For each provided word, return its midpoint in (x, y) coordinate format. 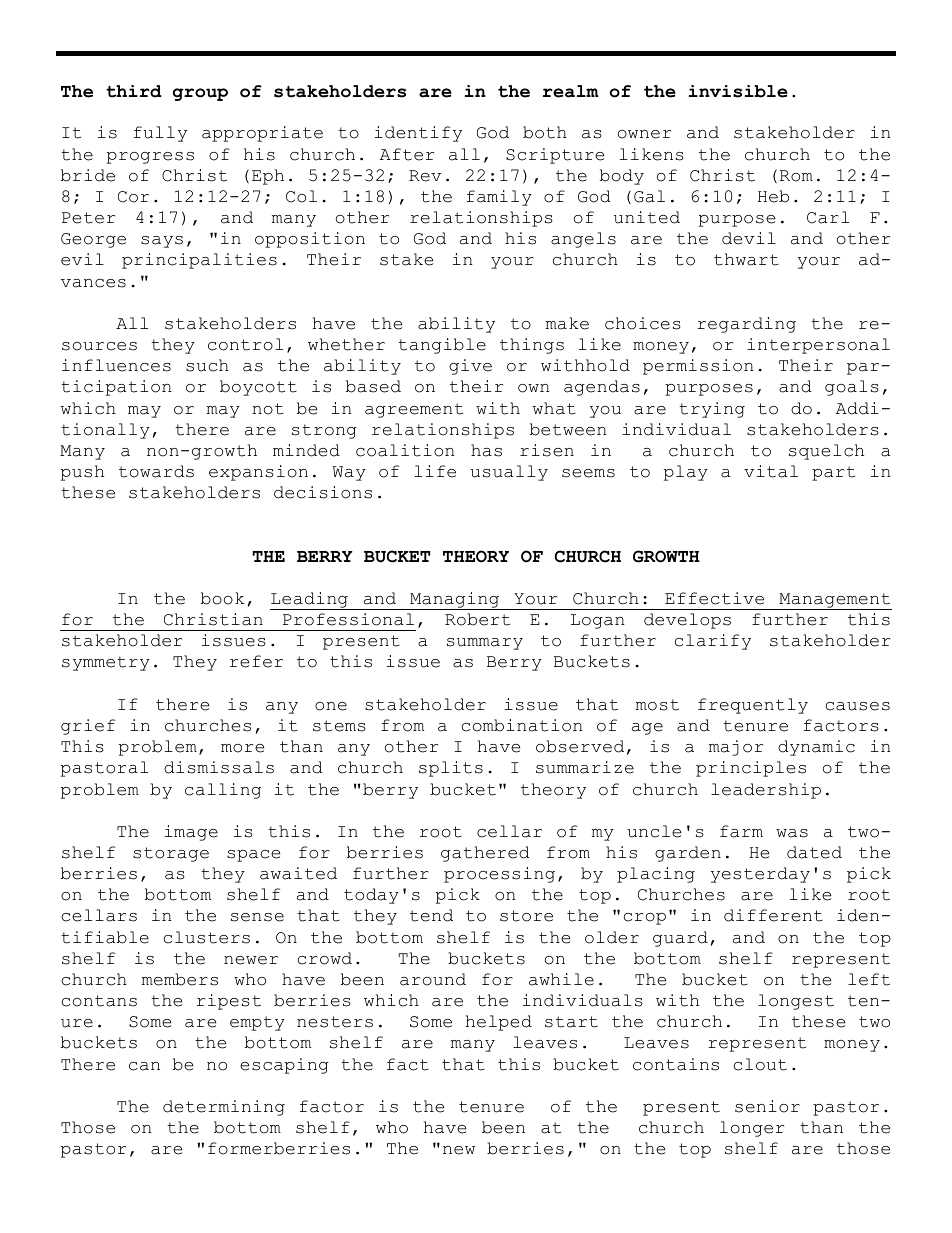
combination (522, 725)
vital (771, 471)
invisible (738, 91)
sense (257, 917)
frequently (753, 706)
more (242, 748)
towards (156, 471)
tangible (442, 346)
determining (224, 1108)
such (207, 365)
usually (509, 473)
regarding (746, 325)
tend (431, 915)
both (545, 132)
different (773, 915)
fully (160, 134)
